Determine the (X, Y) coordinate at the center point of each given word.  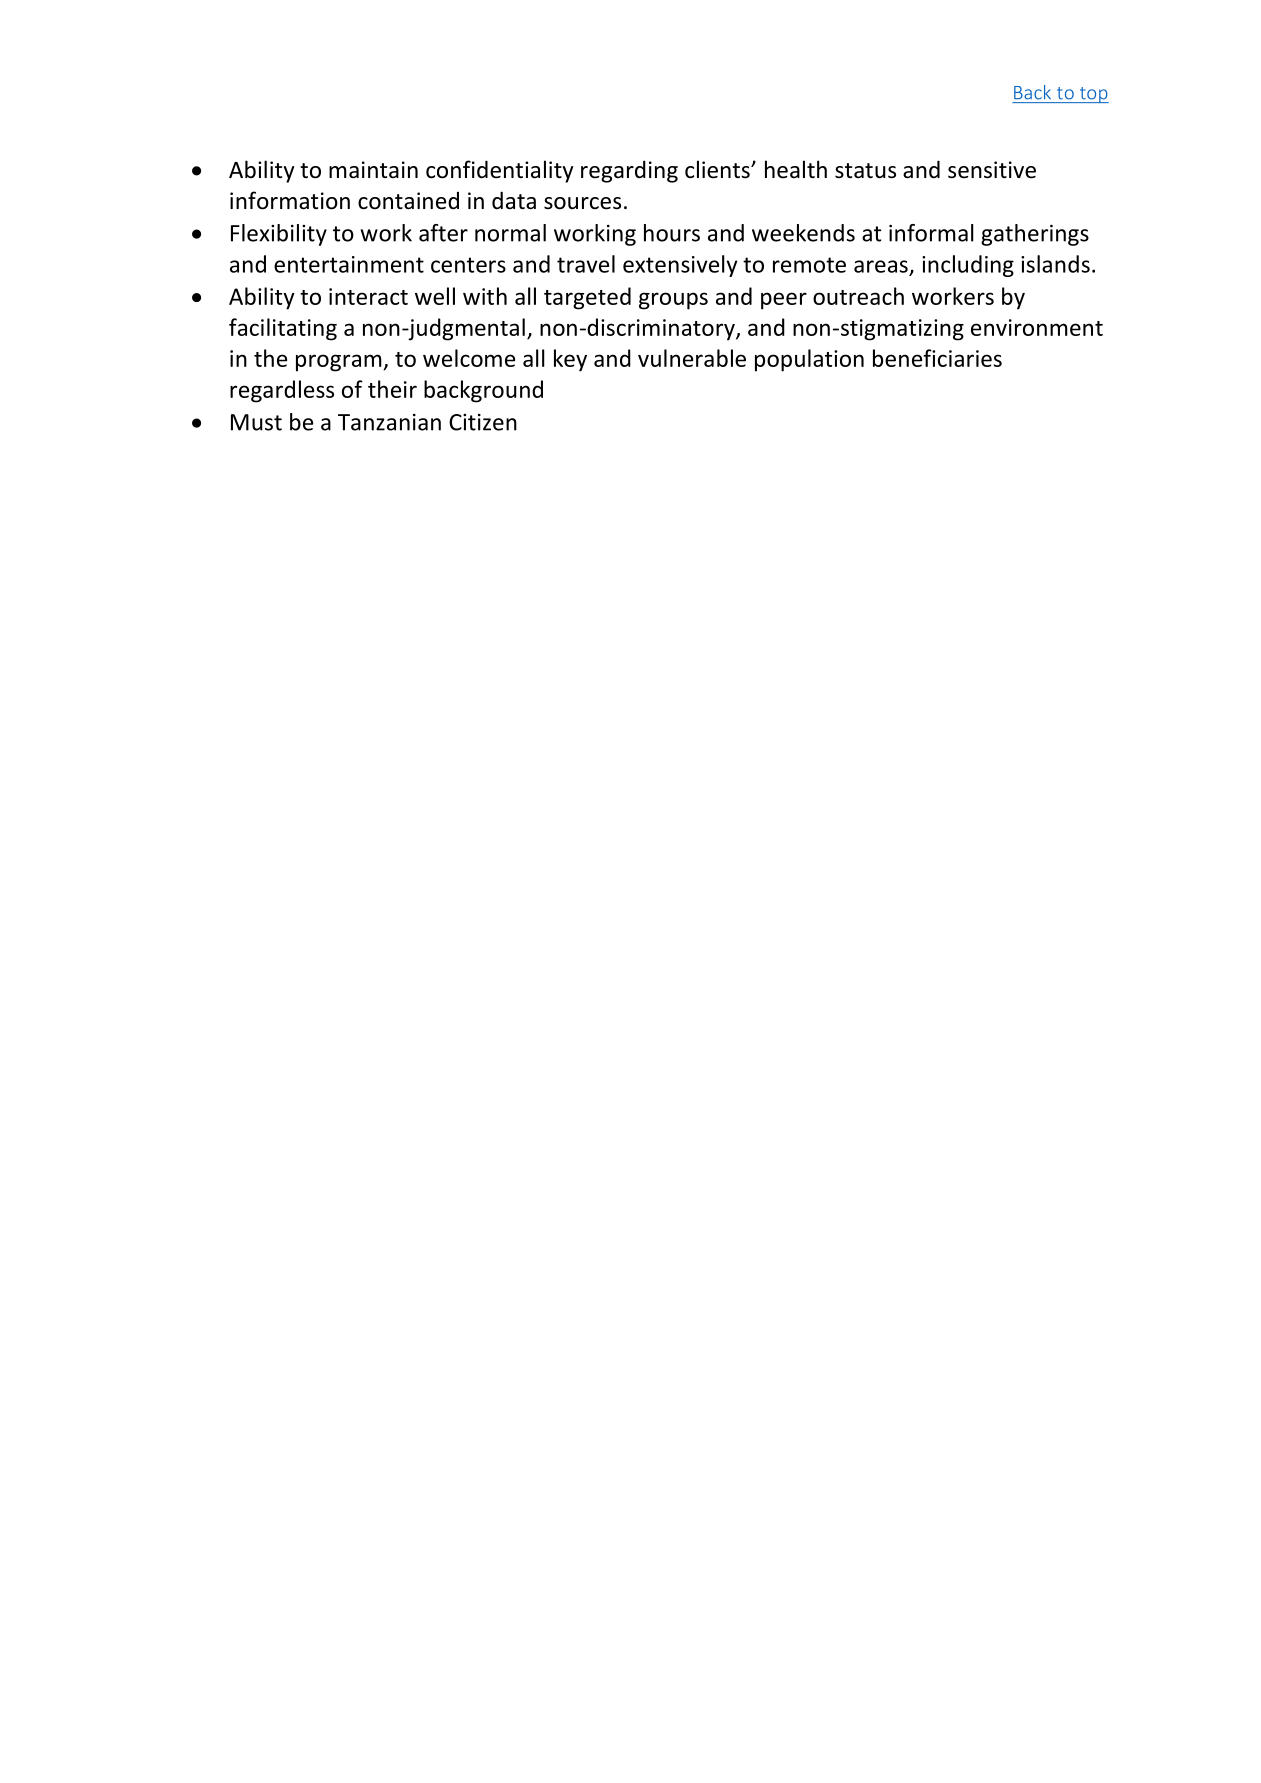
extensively (680, 266)
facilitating (283, 329)
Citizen (483, 422)
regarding (629, 171)
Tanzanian (389, 422)
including (968, 266)
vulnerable (692, 358)
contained (408, 201)
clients (718, 169)
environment (1037, 327)
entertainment (349, 264)
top (1093, 95)
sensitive (992, 170)
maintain (373, 170)
